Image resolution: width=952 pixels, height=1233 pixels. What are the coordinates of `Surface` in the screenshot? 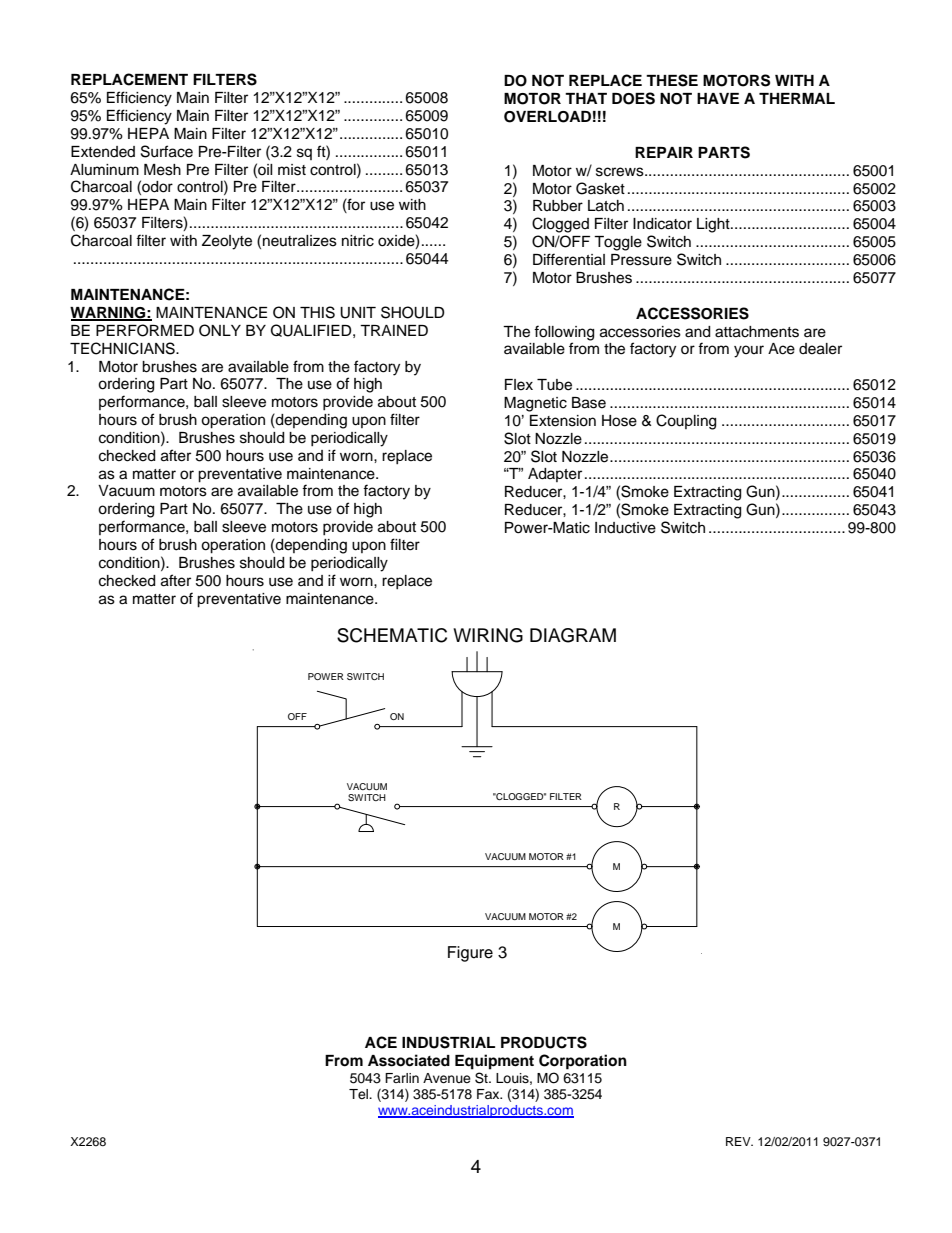 It's located at (167, 151).
